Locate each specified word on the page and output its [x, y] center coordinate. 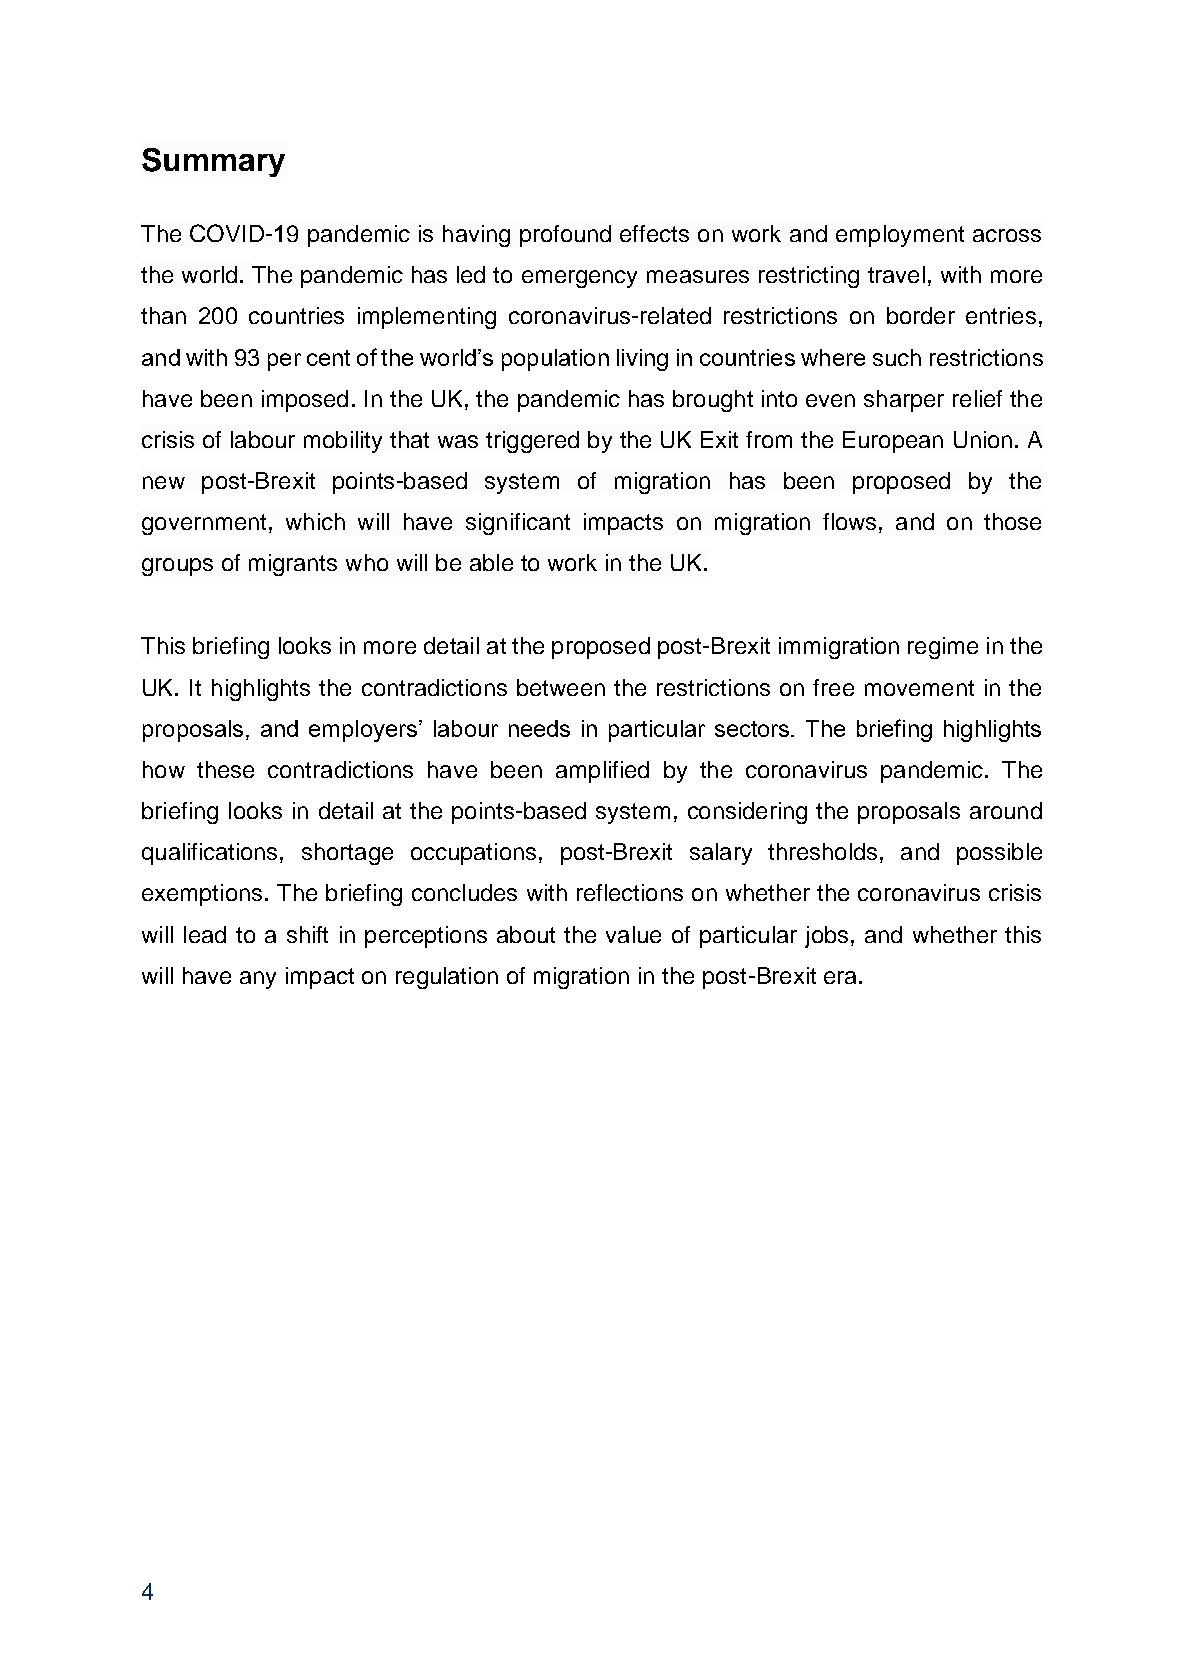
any [258, 980]
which [315, 521]
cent [328, 358]
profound [565, 236]
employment [900, 236]
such [897, 357]
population [555, 360]
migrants [293, 565]
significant [518, 524]
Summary [213, 162]
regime [943, 648]
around [1006, 810]
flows [849, 521]
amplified [602, 772]
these [225, 769]
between [561, 687]
